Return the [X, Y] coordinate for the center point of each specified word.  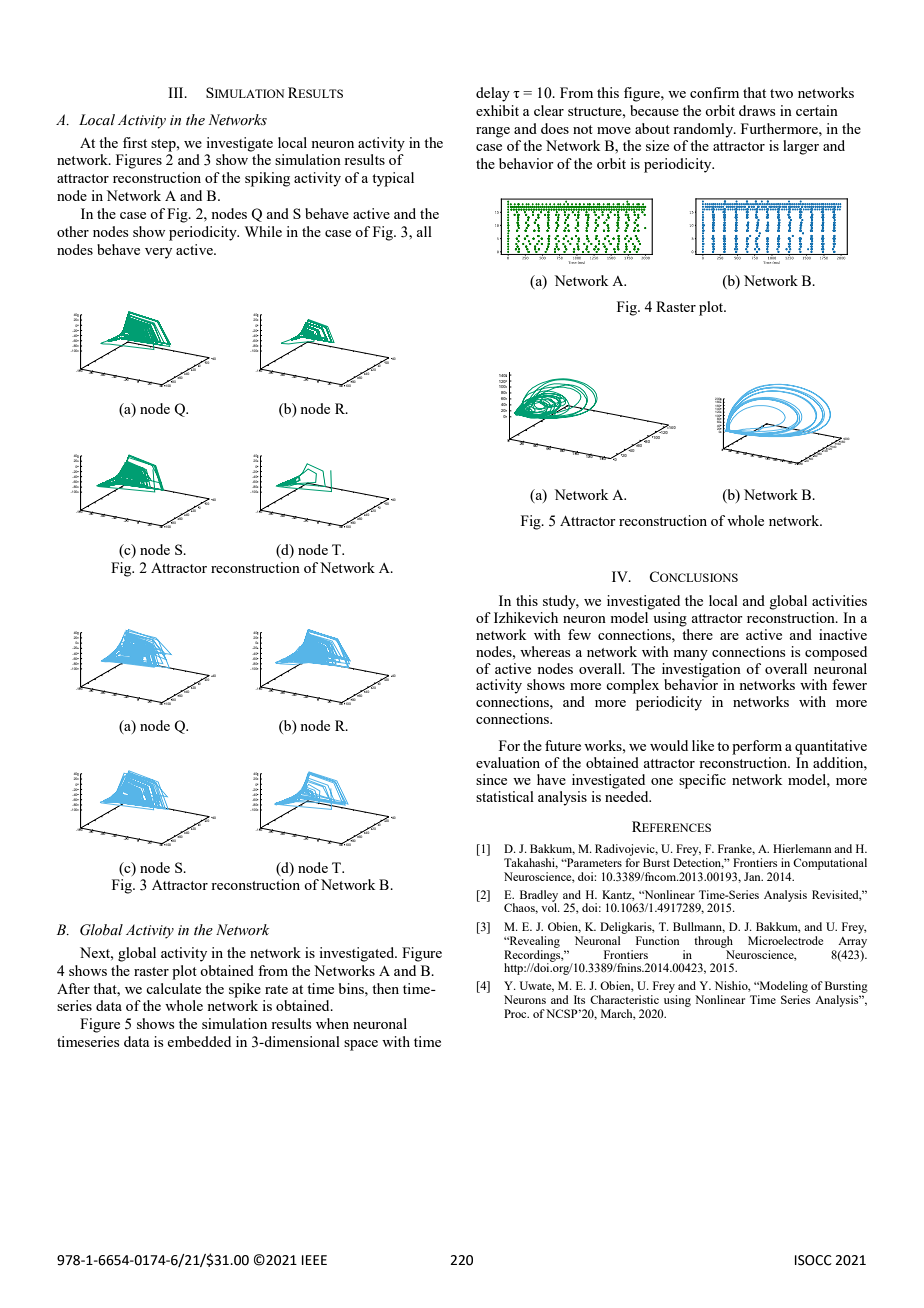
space [361, 1045]
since [491, 779]
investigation [701, 669]
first [135, 142]
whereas [545, 651]
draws [757, 110]
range [493, 132]
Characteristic [624, 999]
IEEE [314, 1260]
